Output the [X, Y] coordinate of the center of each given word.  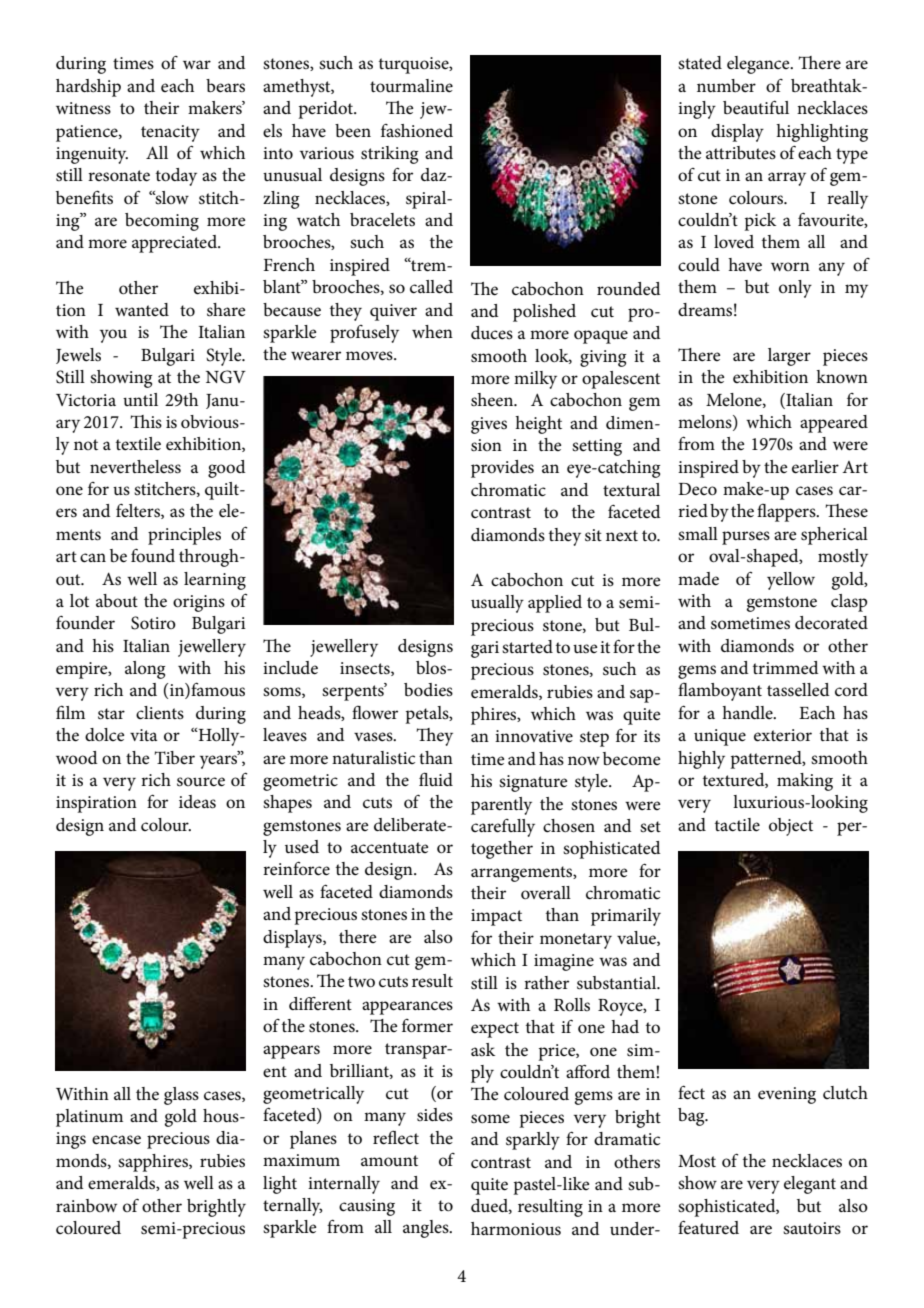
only [795, 289]
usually [497, 604]
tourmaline [411, 85]
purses [746, 538]
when [432, 331]
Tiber [175, 757]
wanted [142, 309]
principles [184, 536]
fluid [436, 779]
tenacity [170, 133]
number [726, 85]
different [320, 1004]
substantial [618, 983]
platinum [89, 1118]
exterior [783, 735]
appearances [407, 1008]
